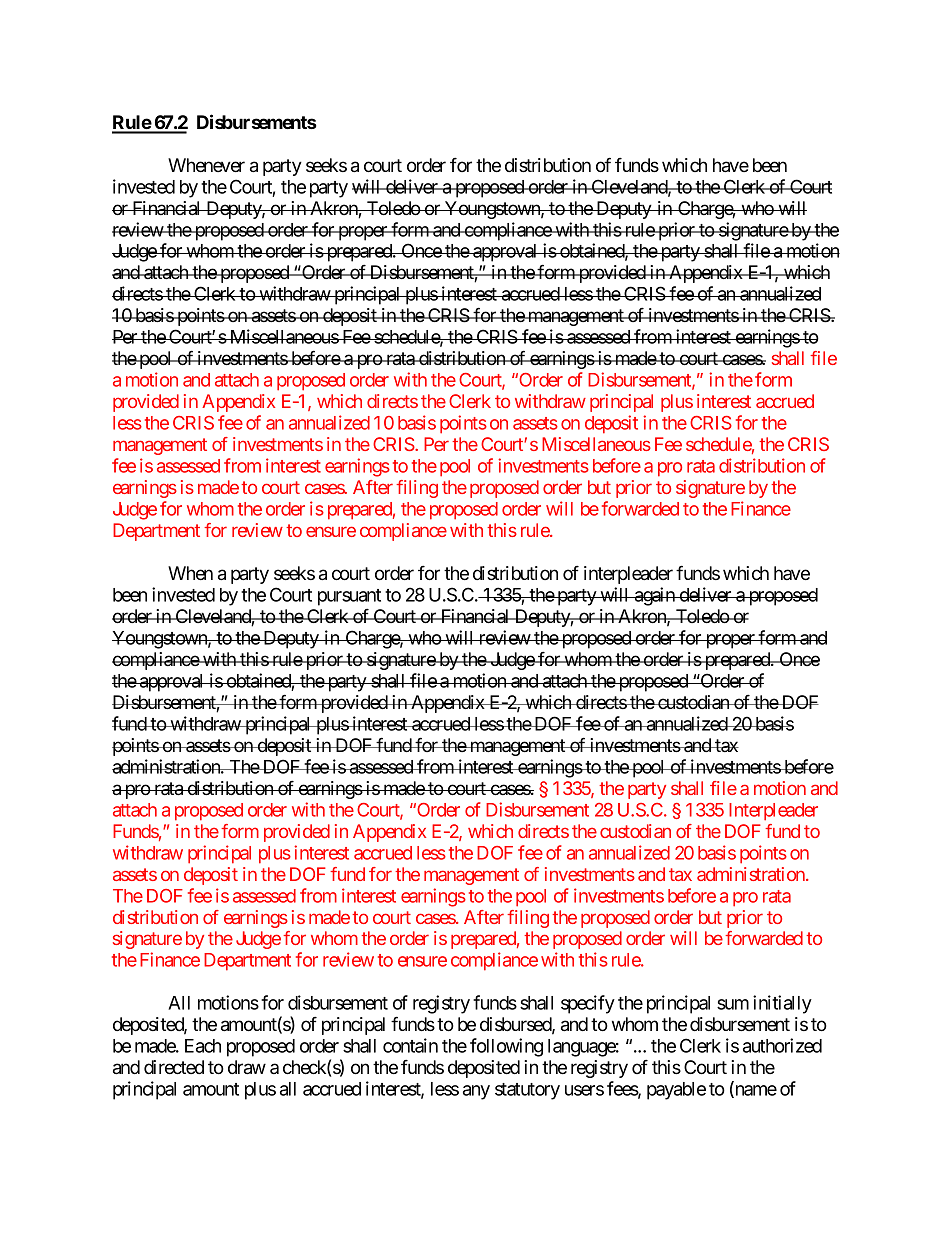  Describe the element at coordinates (203, 1046) in the screenshot. I see `Each` at that location.
